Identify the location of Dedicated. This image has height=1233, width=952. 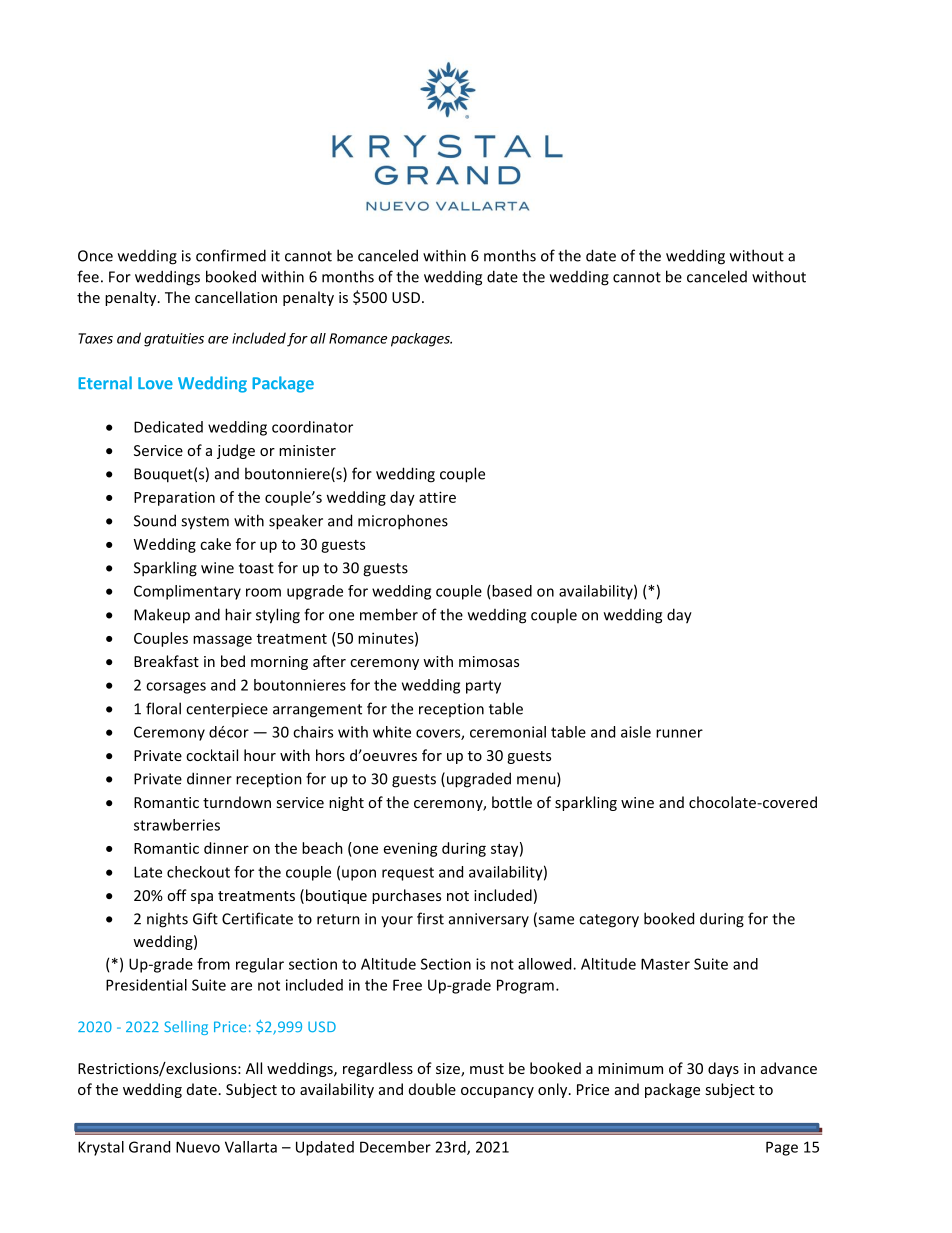
(168, 427).
